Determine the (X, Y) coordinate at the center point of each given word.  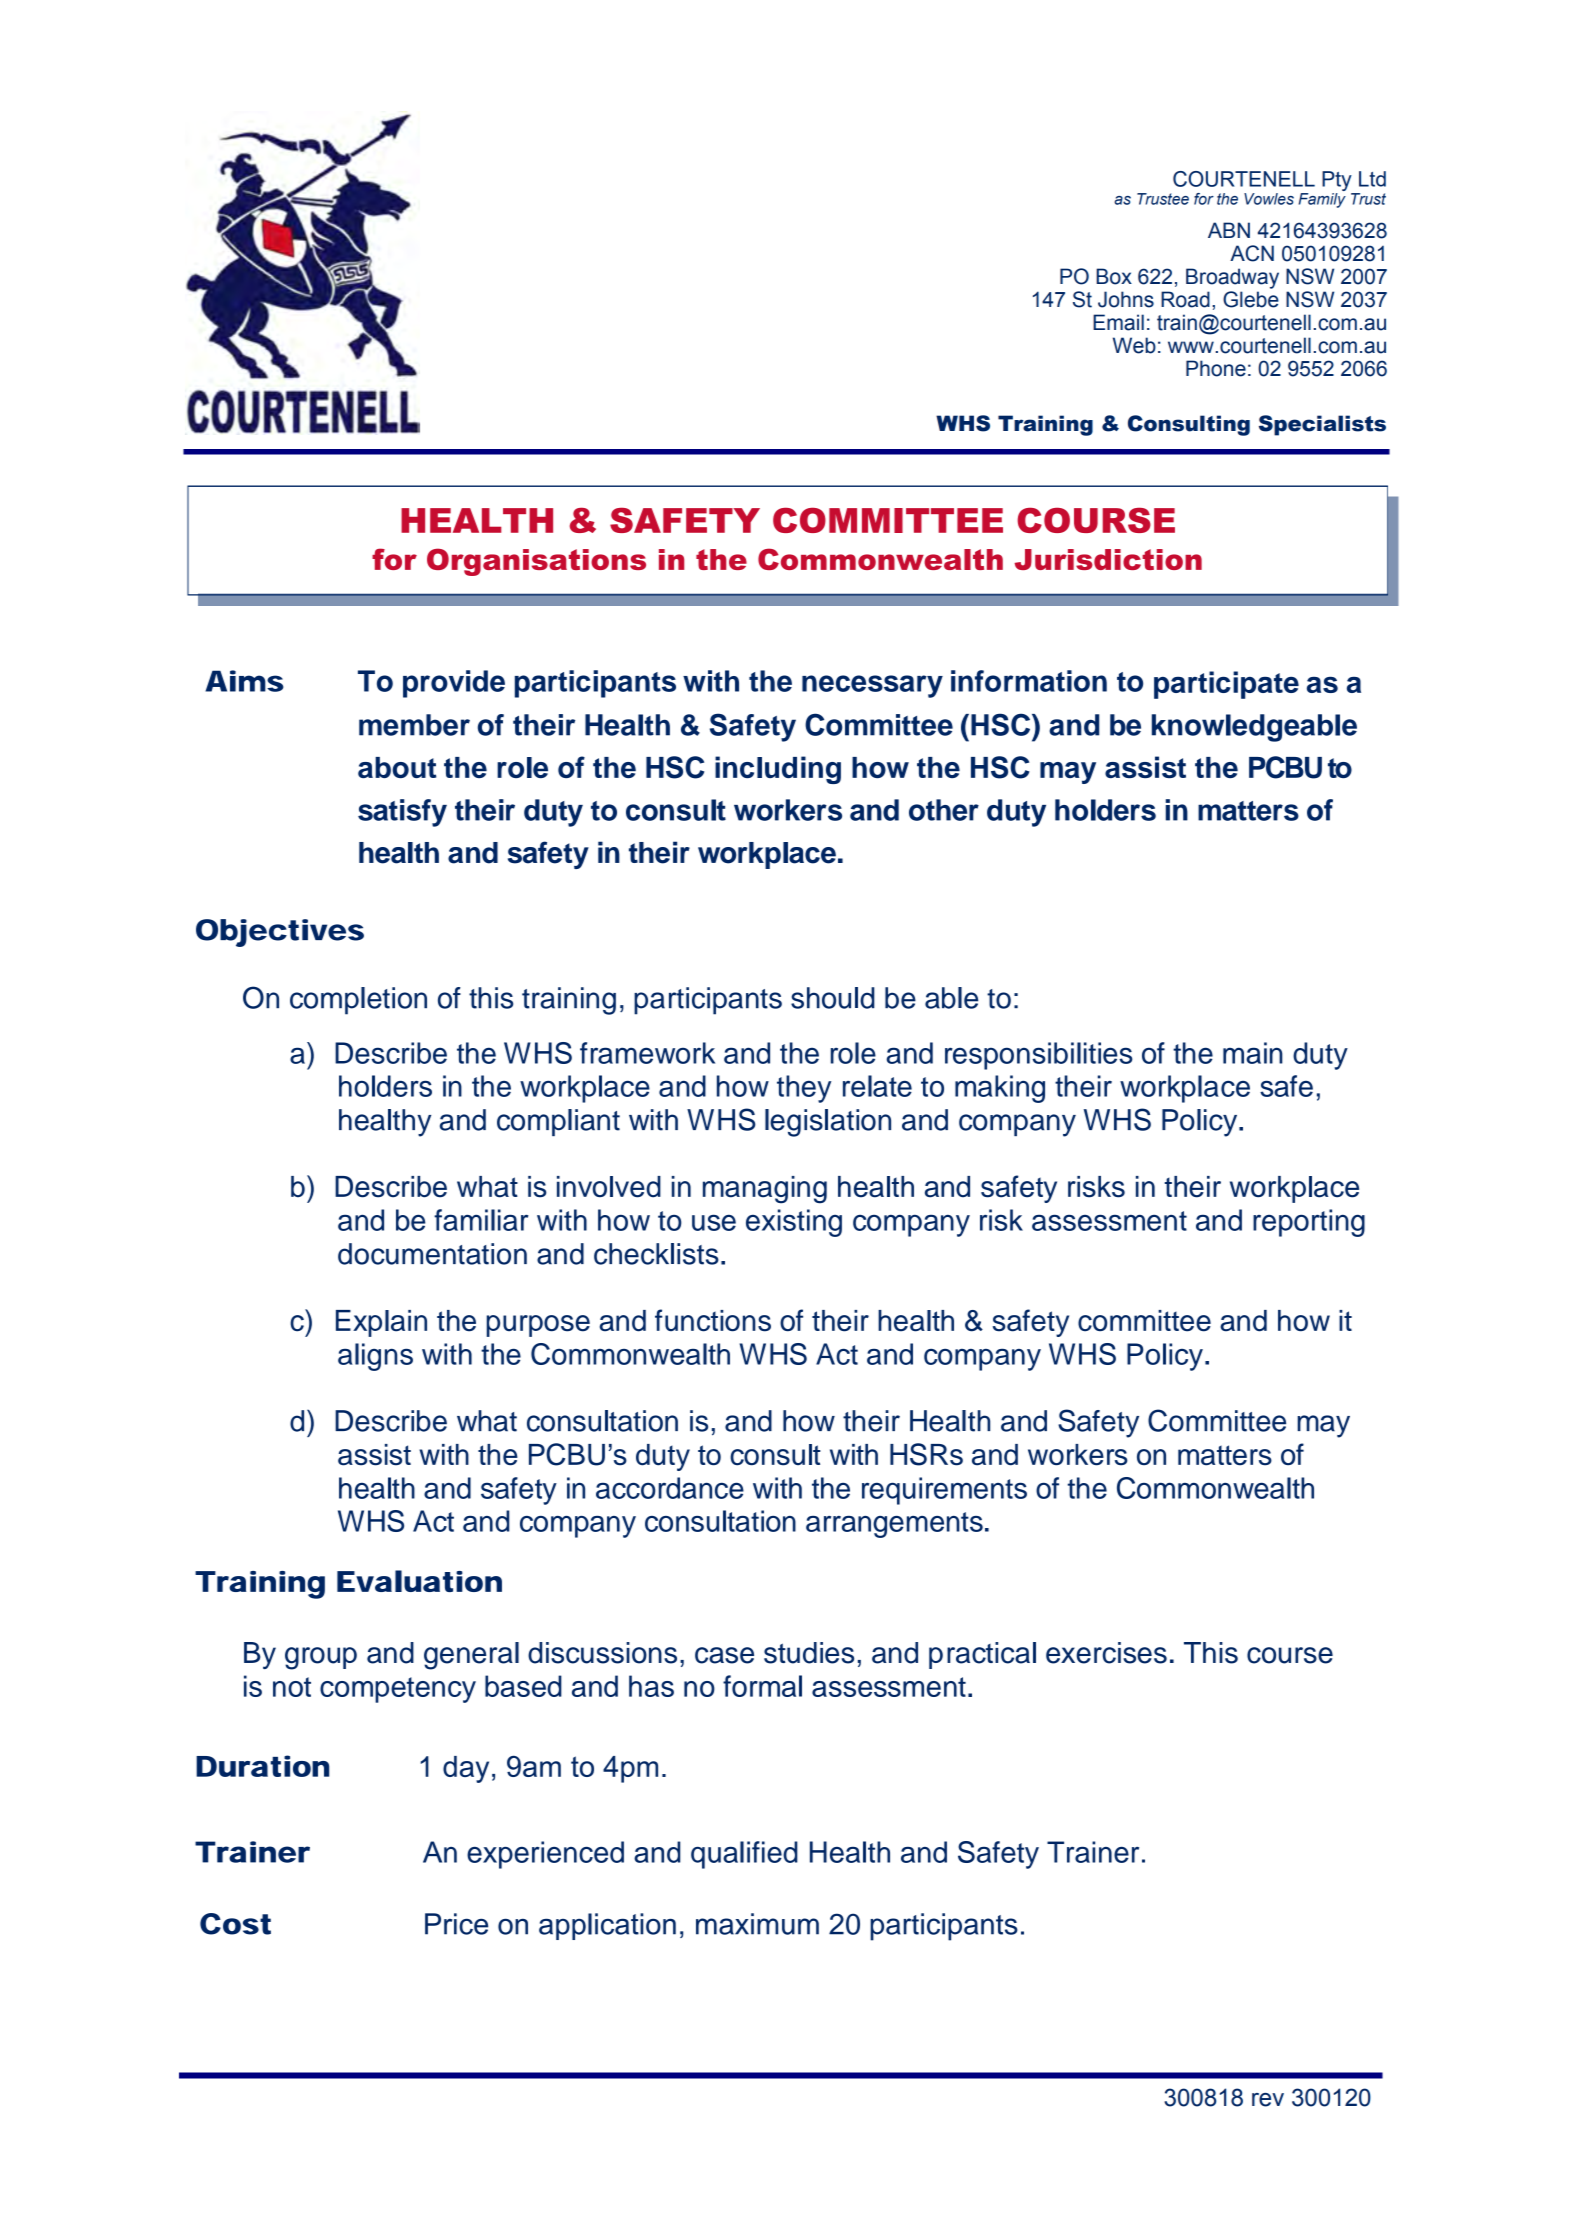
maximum (757, 1924)
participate (1226, 685)
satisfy (402, 813)
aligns (375, 1357)
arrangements (894, 1525)
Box (1114, 276)
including (778, 770)
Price (456, 1924)
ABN (1229, 230)
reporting (1309, 1223)
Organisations (536, 562)
